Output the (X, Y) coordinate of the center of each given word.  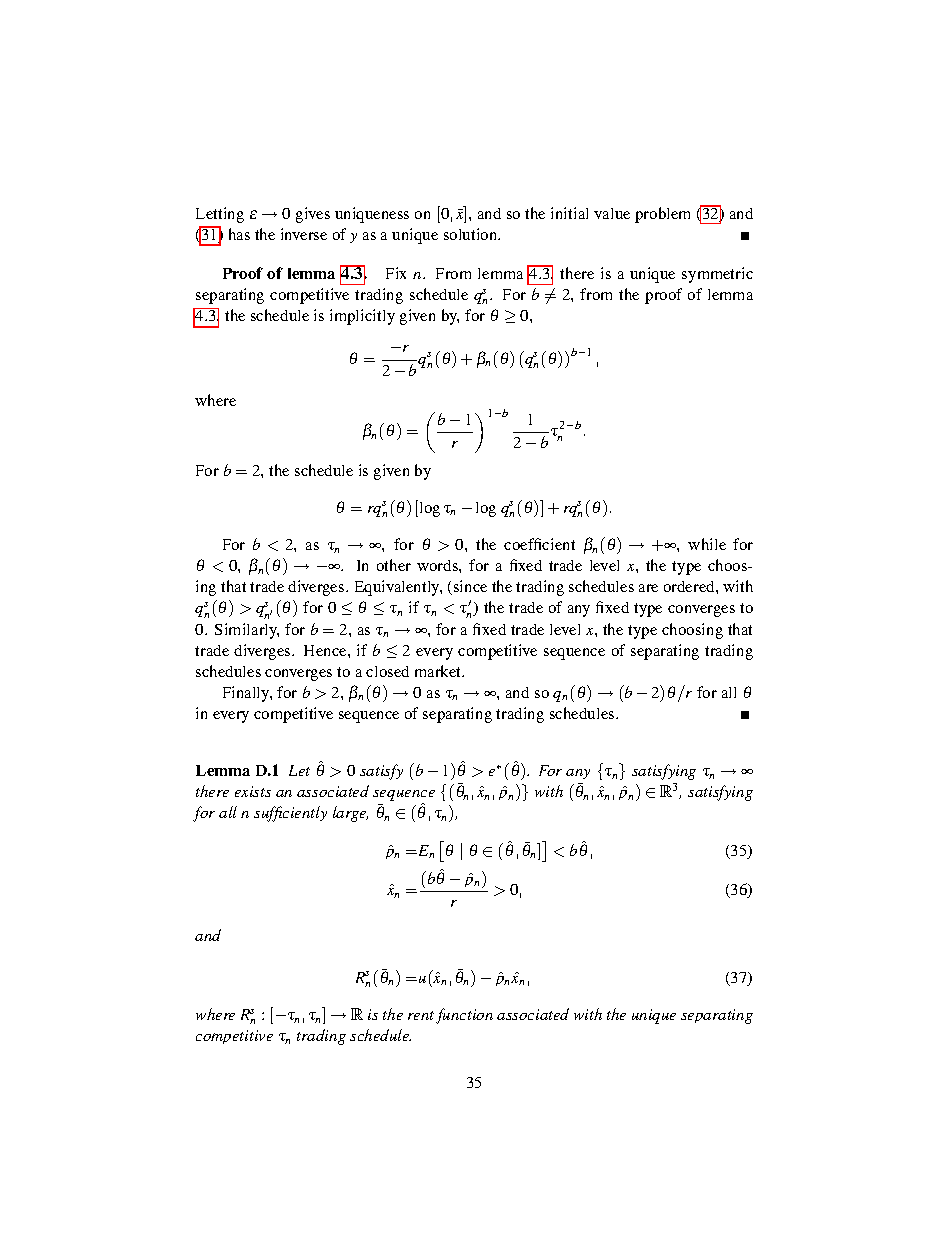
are (648, 588)
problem (662, 215)
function (464, 1016)
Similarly (247, 631)
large (350, 814)
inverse (304, 234)
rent (421, 1015)
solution (472, 234)
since (470, 586)
